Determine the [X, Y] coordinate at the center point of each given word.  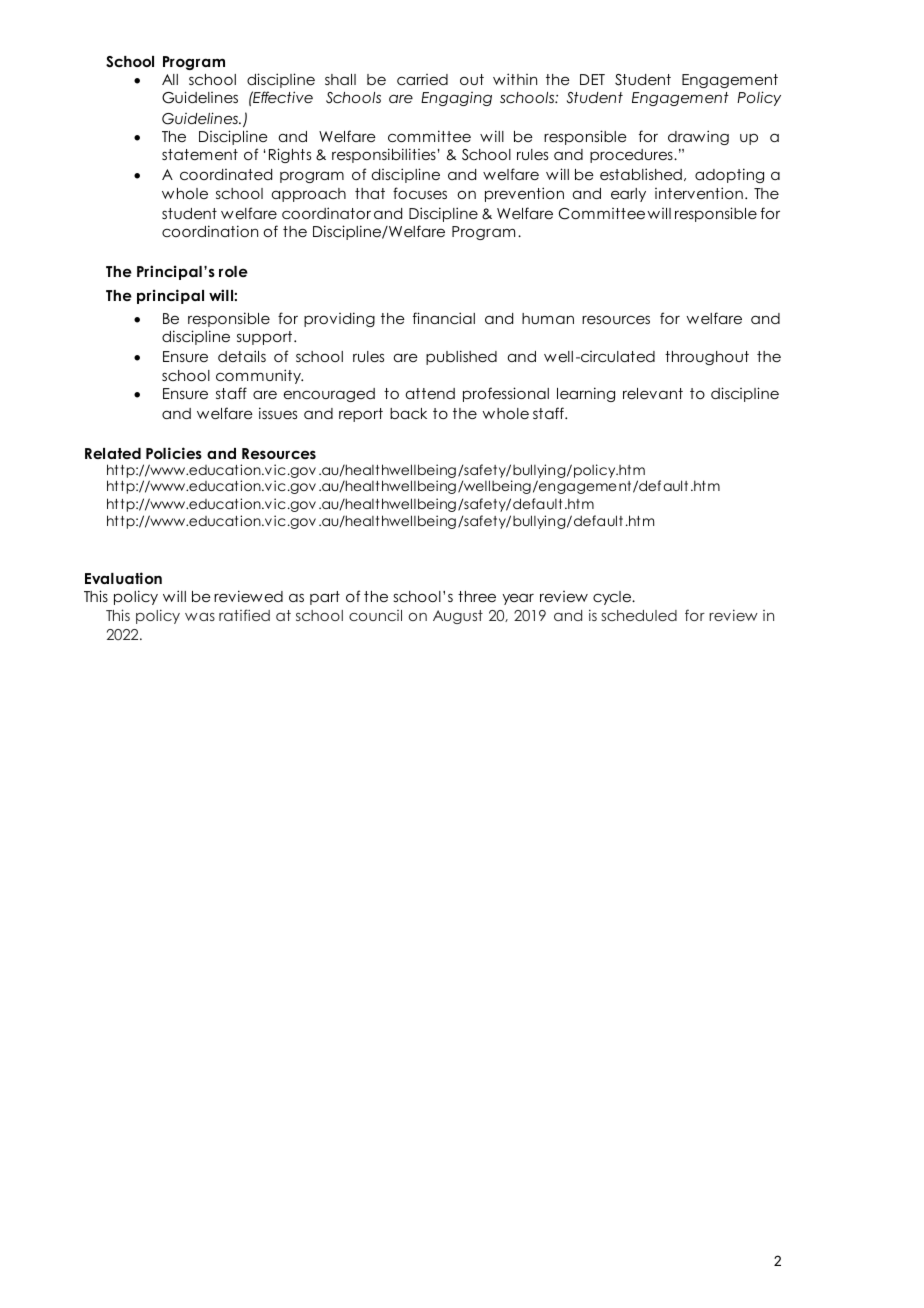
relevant [653, 393]
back [408, 413]
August [458, 617]
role [233, 271]
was [200, 616]
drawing [698, 137]
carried [422, 79]
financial [444, 318]
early [628, 195]
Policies [174, 453]
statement [200, 154]
